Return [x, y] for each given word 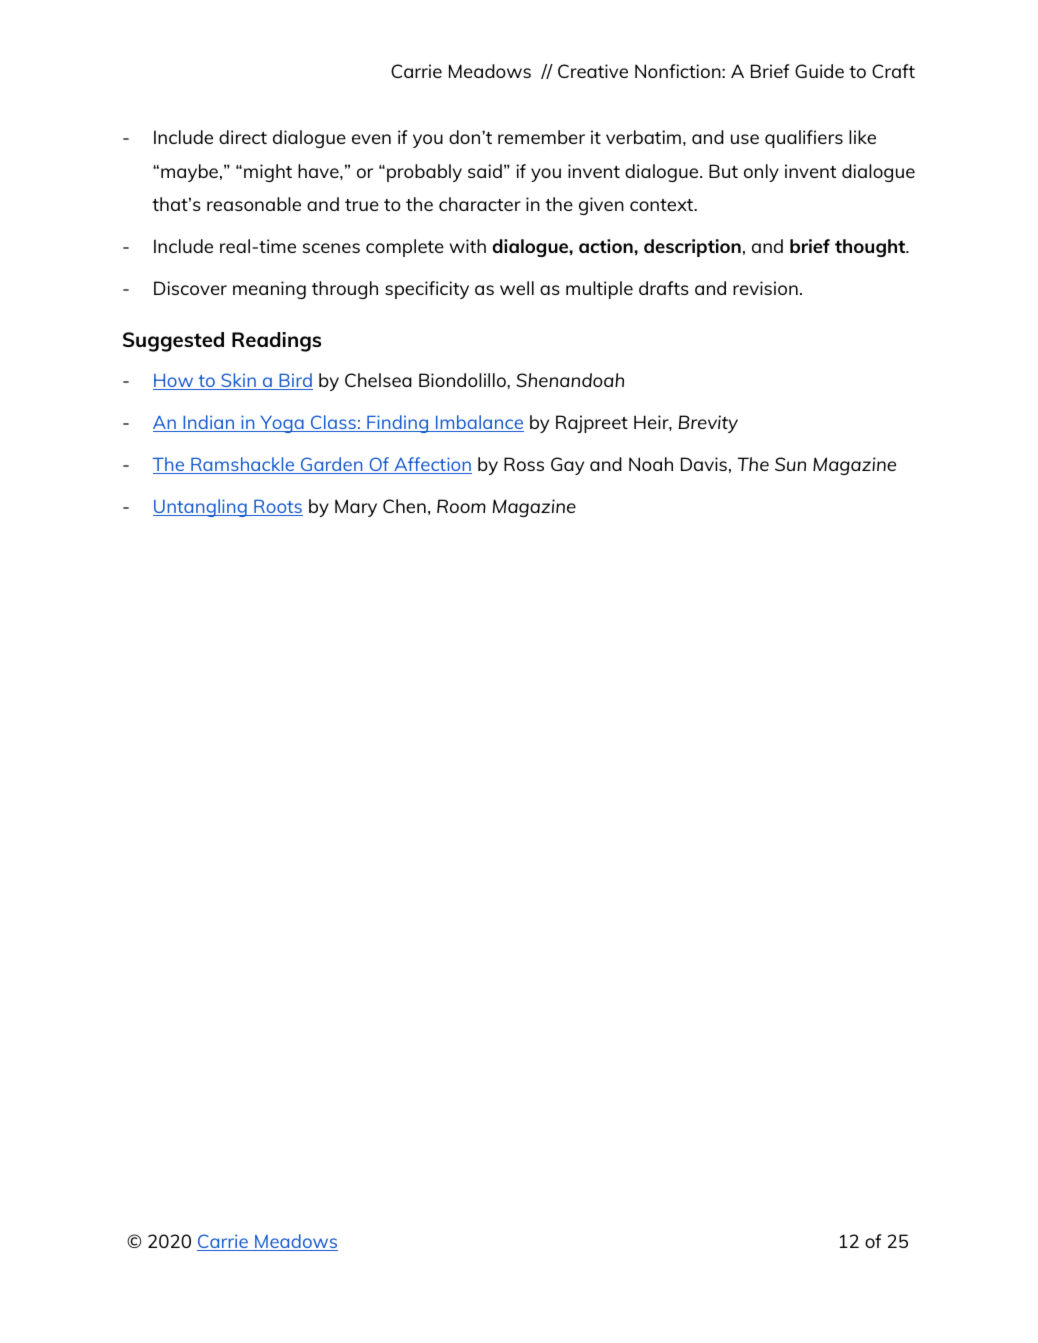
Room [461, 506]
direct [243, 137]
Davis [704, 464]
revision [765, 288]
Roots [277, 508]
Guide [819, 71]
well [517, 288]
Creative [593, 71]
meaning [269, 290]
